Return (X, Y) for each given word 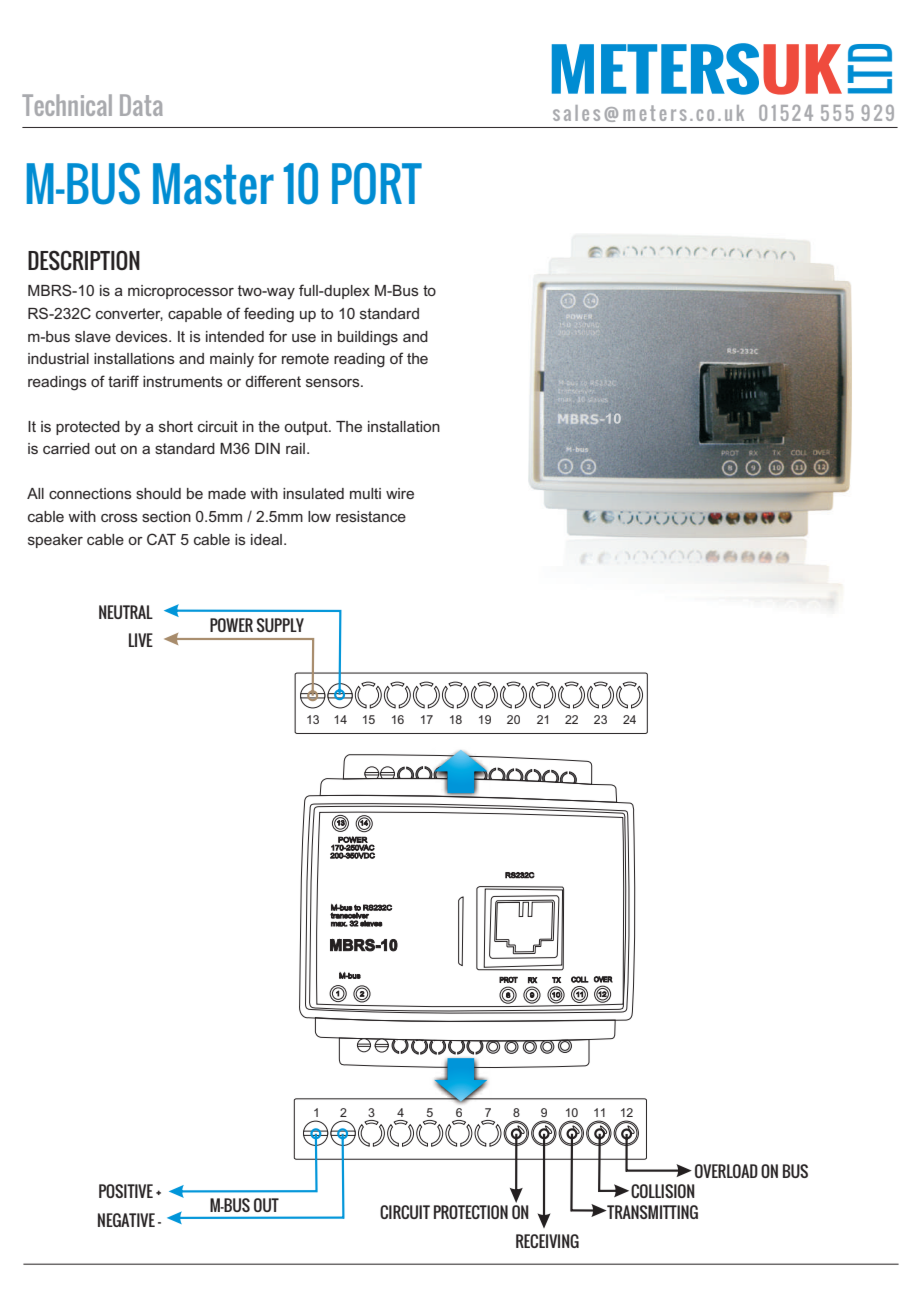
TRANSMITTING (651, 1212)
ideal (266, 539)
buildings (368, 338)
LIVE (141, 640)
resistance (371, 516)
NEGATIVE (126, 1220)
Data (141, 105)
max (339, 924)
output (307, 428)
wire (400, 493)
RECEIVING (547, 1241)
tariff (123, 381)
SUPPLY (280, 625)
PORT (377, 184)
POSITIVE (126, 1191)
